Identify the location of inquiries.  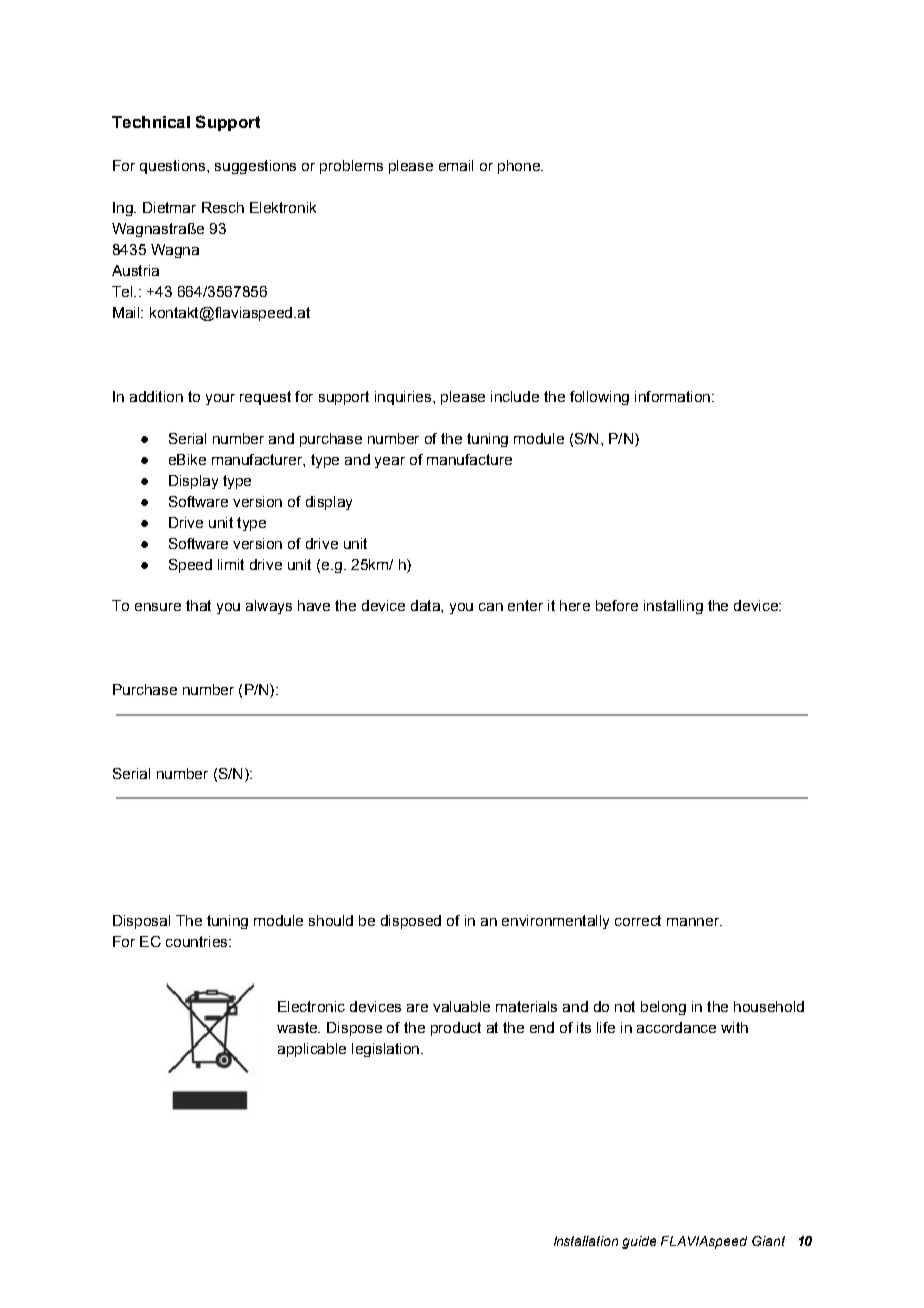
(403, 398).
